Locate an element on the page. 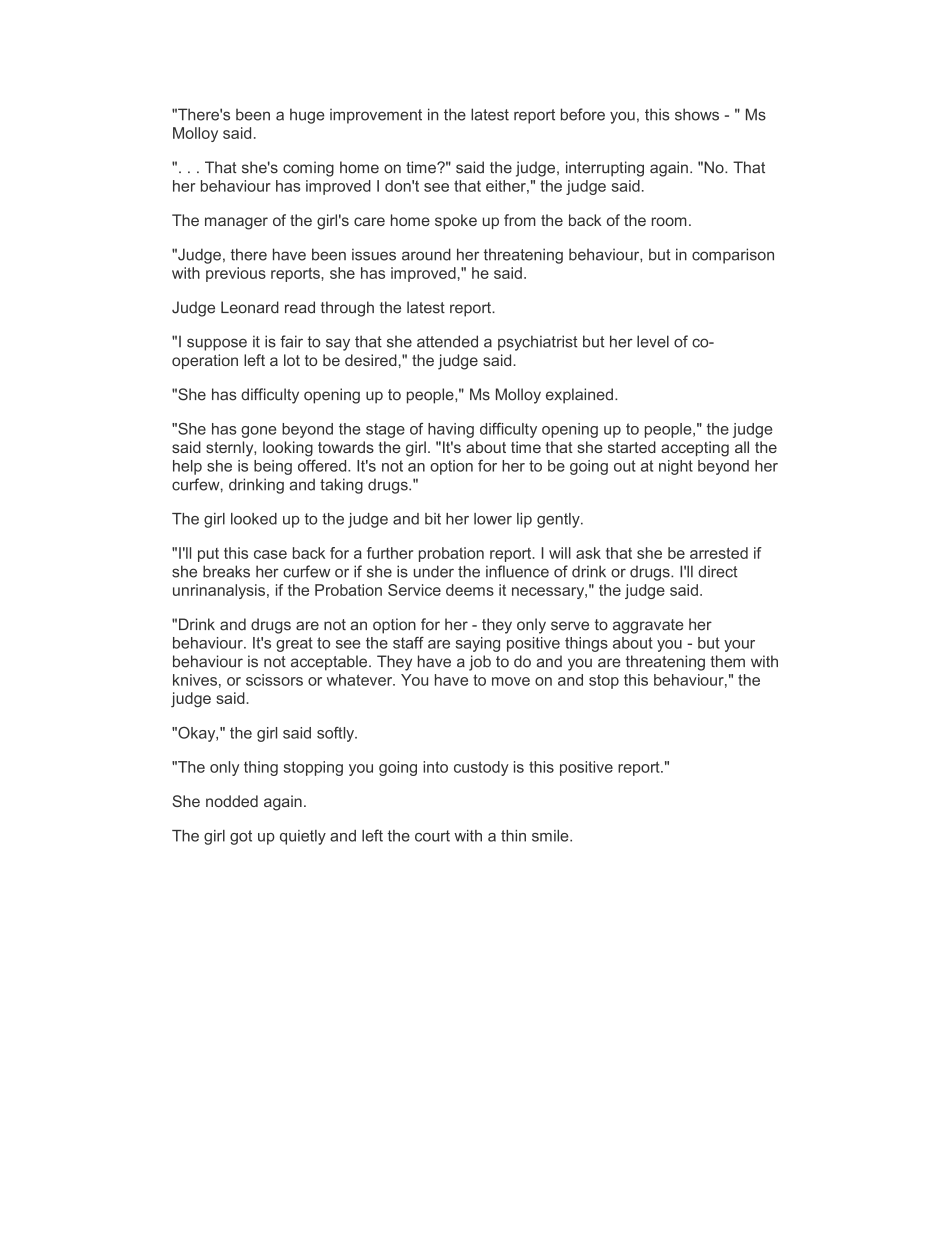 The image size is (952, 1233). huge is located at coordinates (307, 116).
